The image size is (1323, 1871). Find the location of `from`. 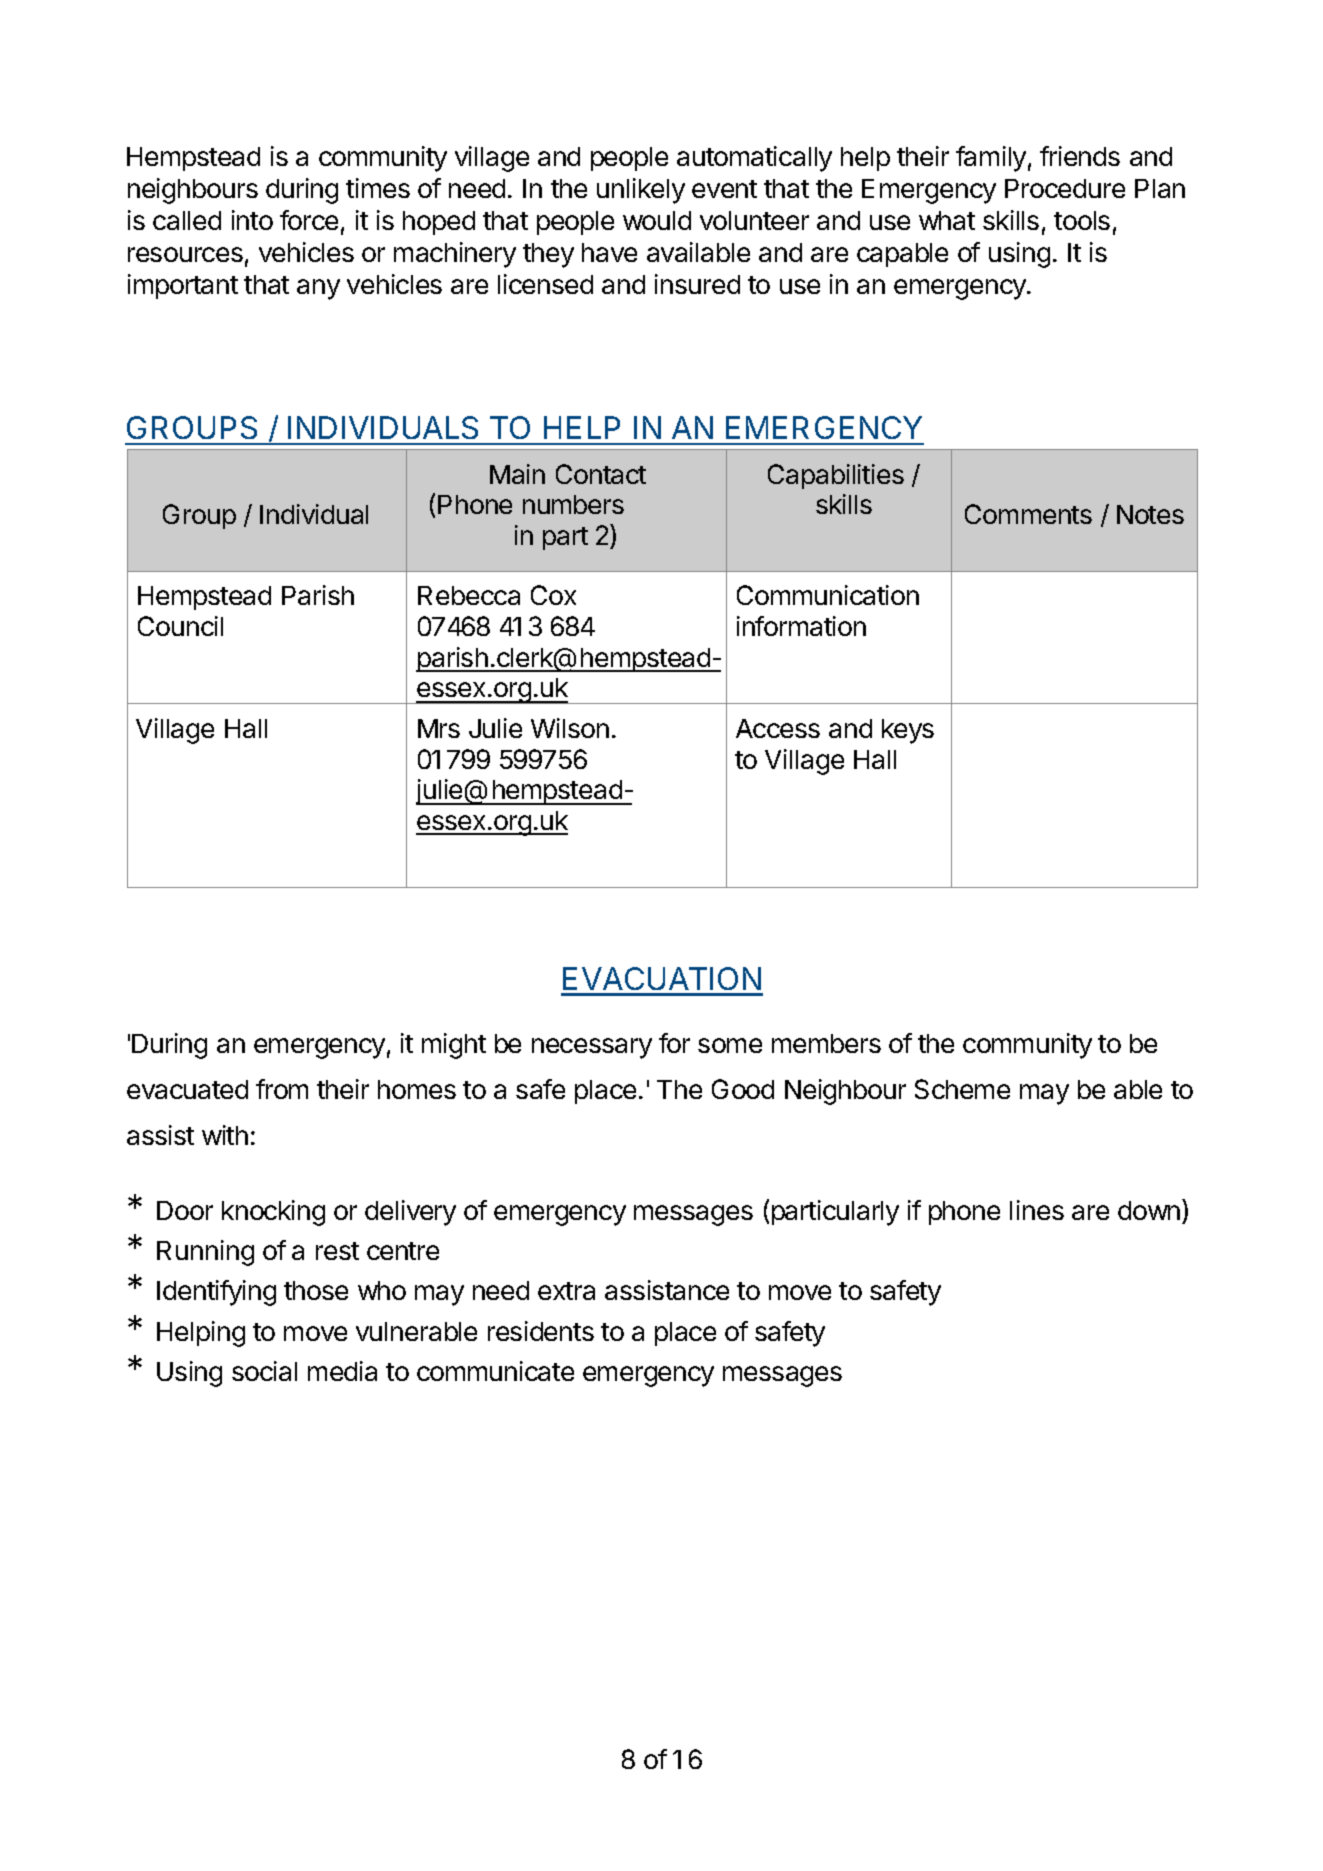

from is located at coordinates (282, 1089).
